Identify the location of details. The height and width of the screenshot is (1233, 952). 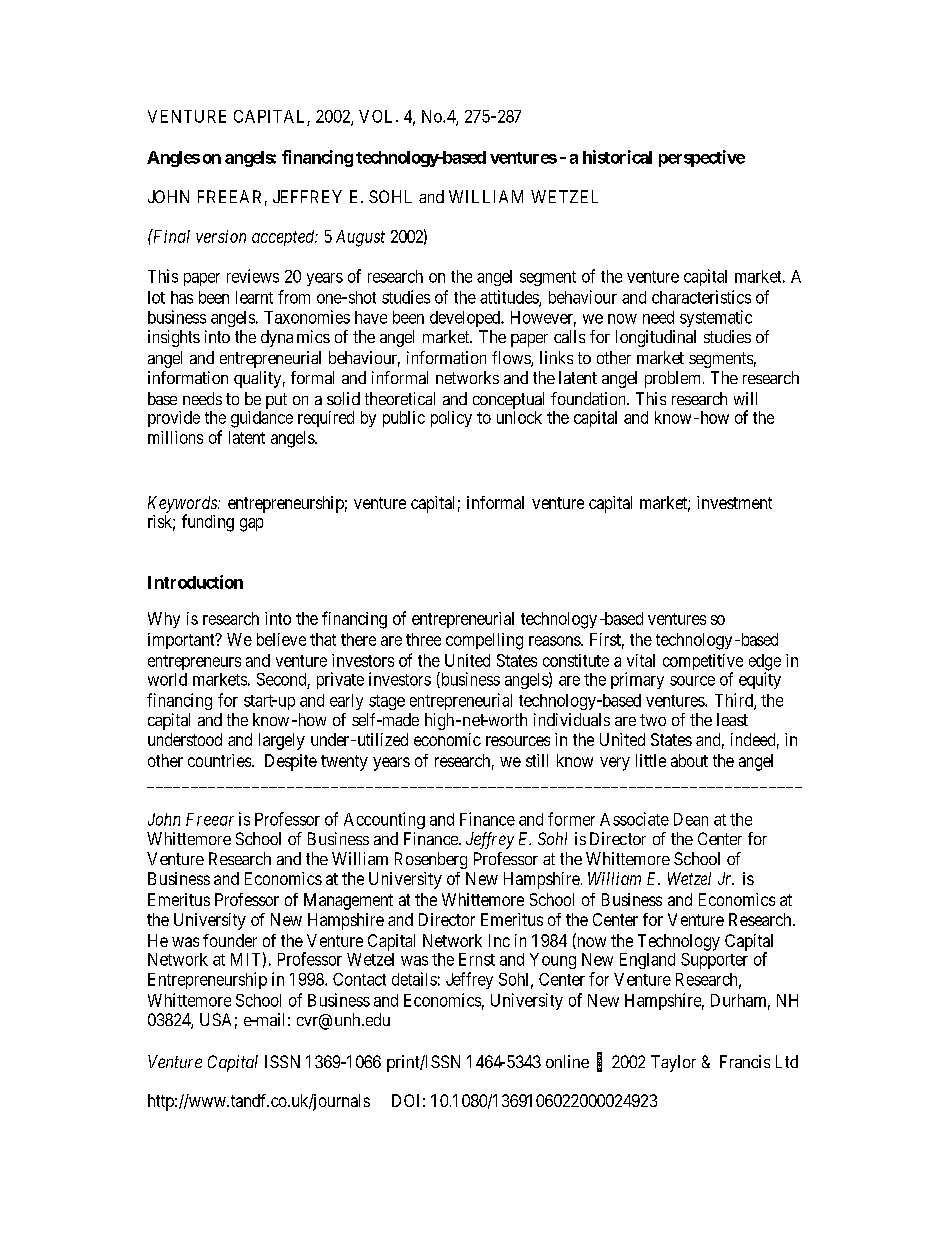
(414, 979).
